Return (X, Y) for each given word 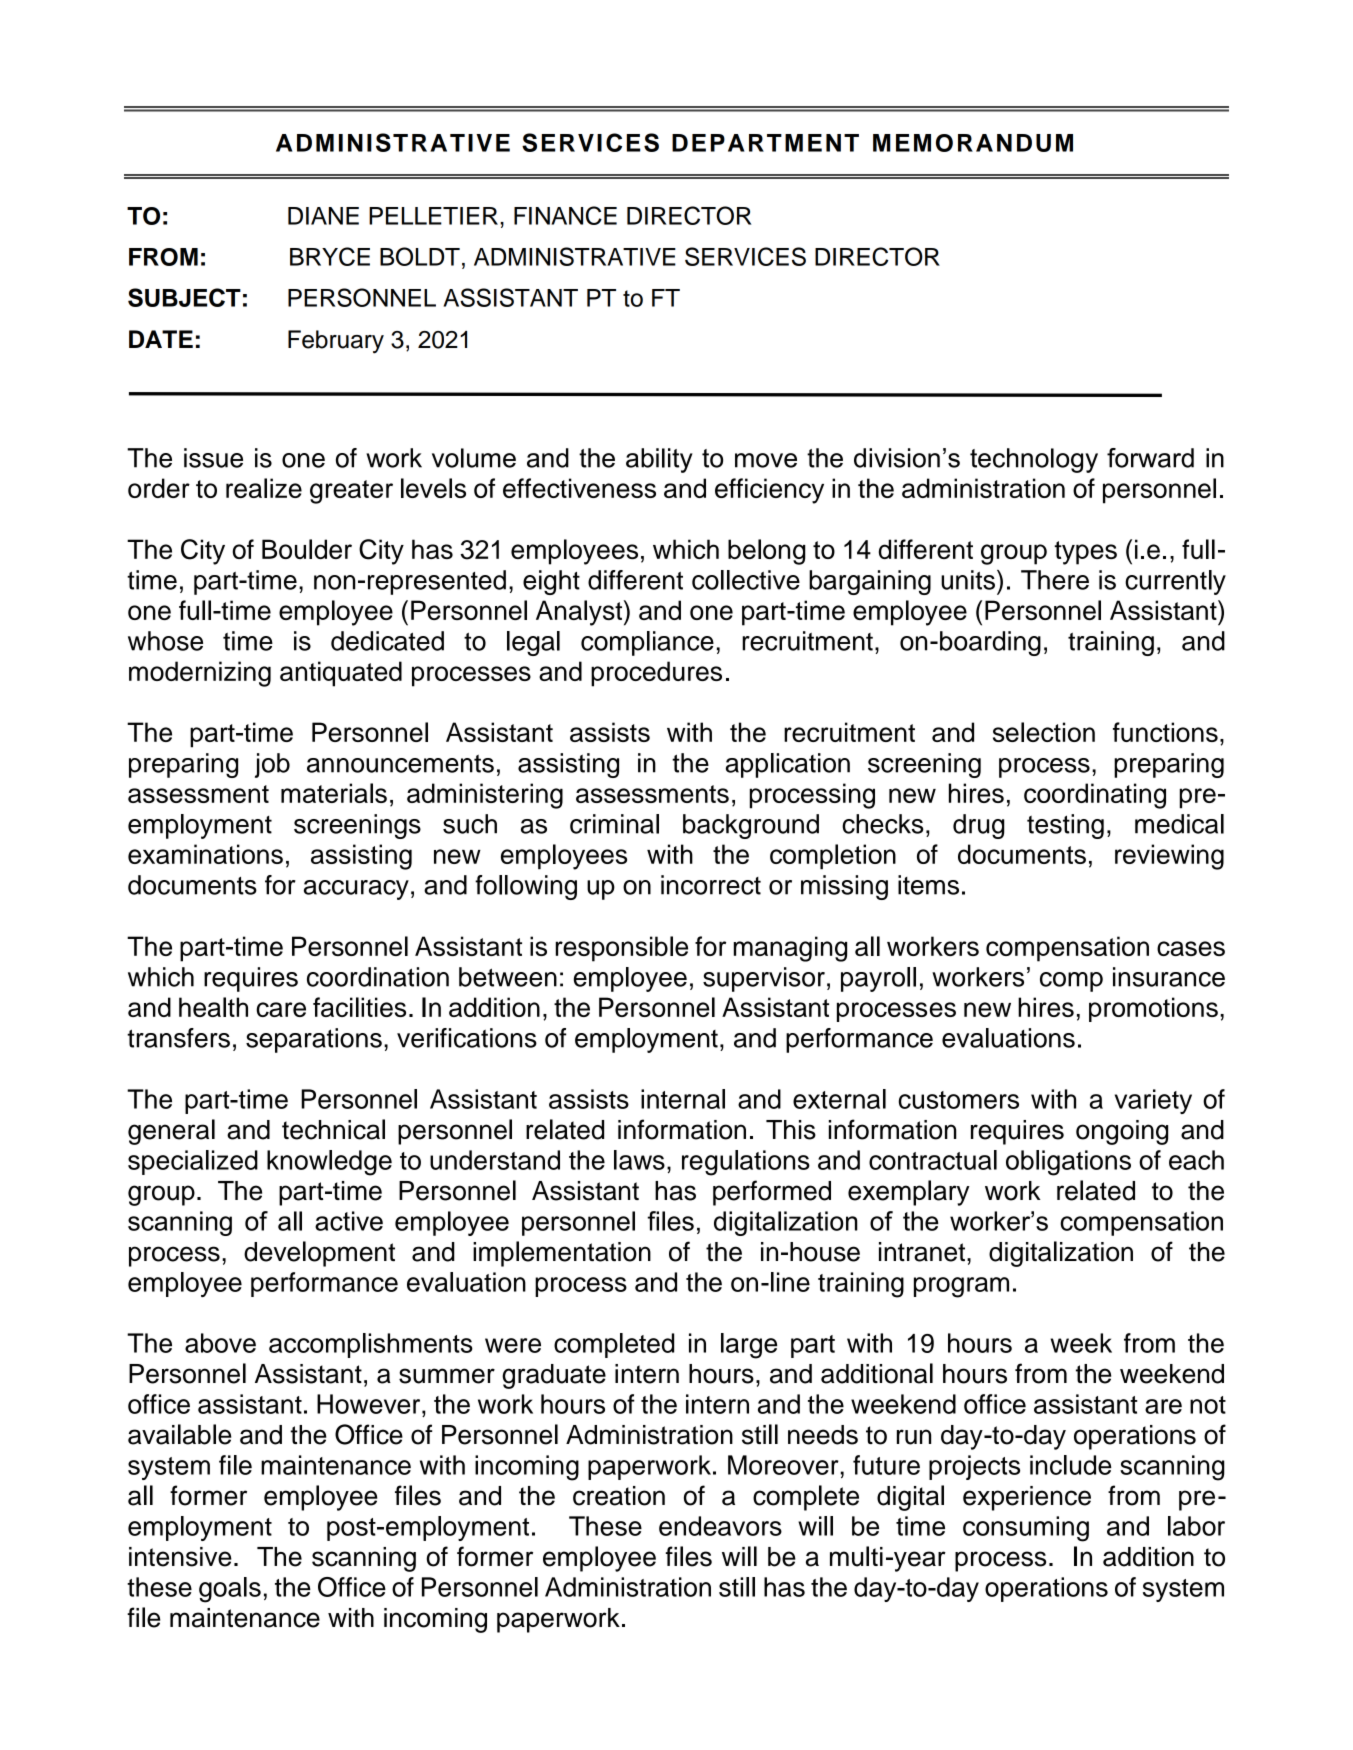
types (1085, 553)
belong (767, 552)
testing (1065, 826)
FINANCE (565, 215)
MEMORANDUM (973, 143)
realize (264, 488)
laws (639, 1160)
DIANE (323, 216)
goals (230, 1590)
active (349, 1221)
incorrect (711, 885)
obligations (1068, 1163)
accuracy (356, 890)
